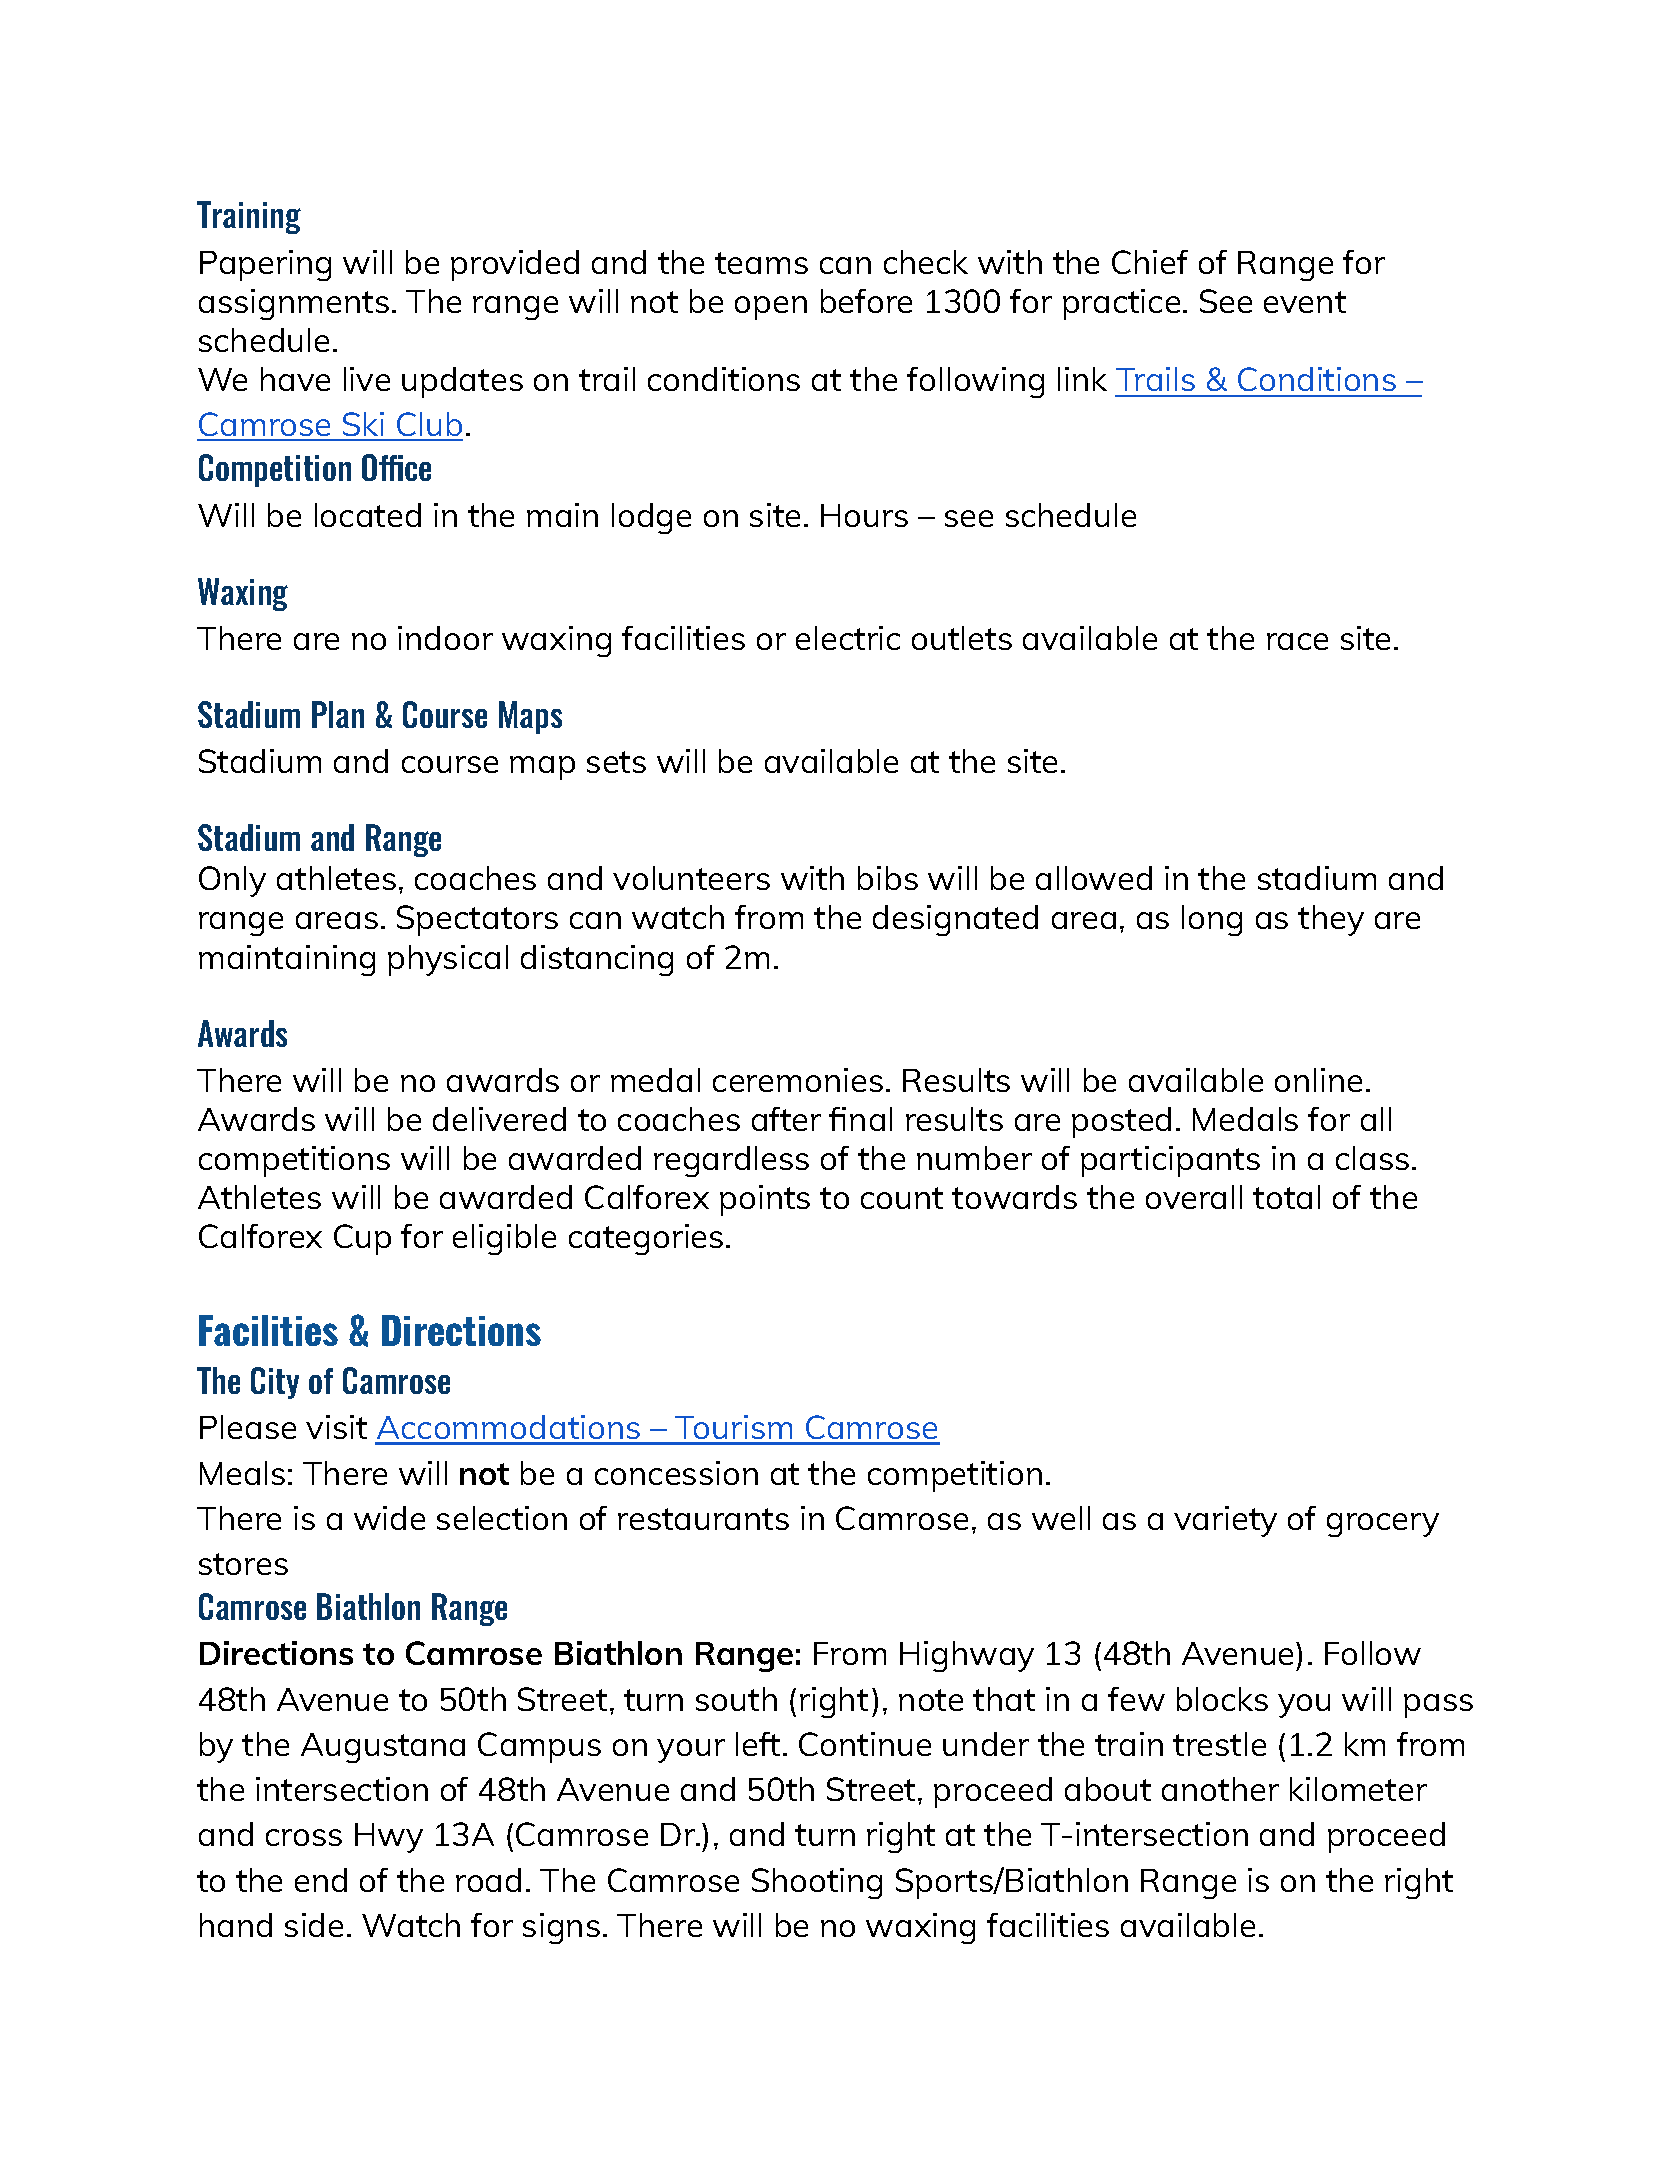  I want to click on final, so click(860, 1119).
